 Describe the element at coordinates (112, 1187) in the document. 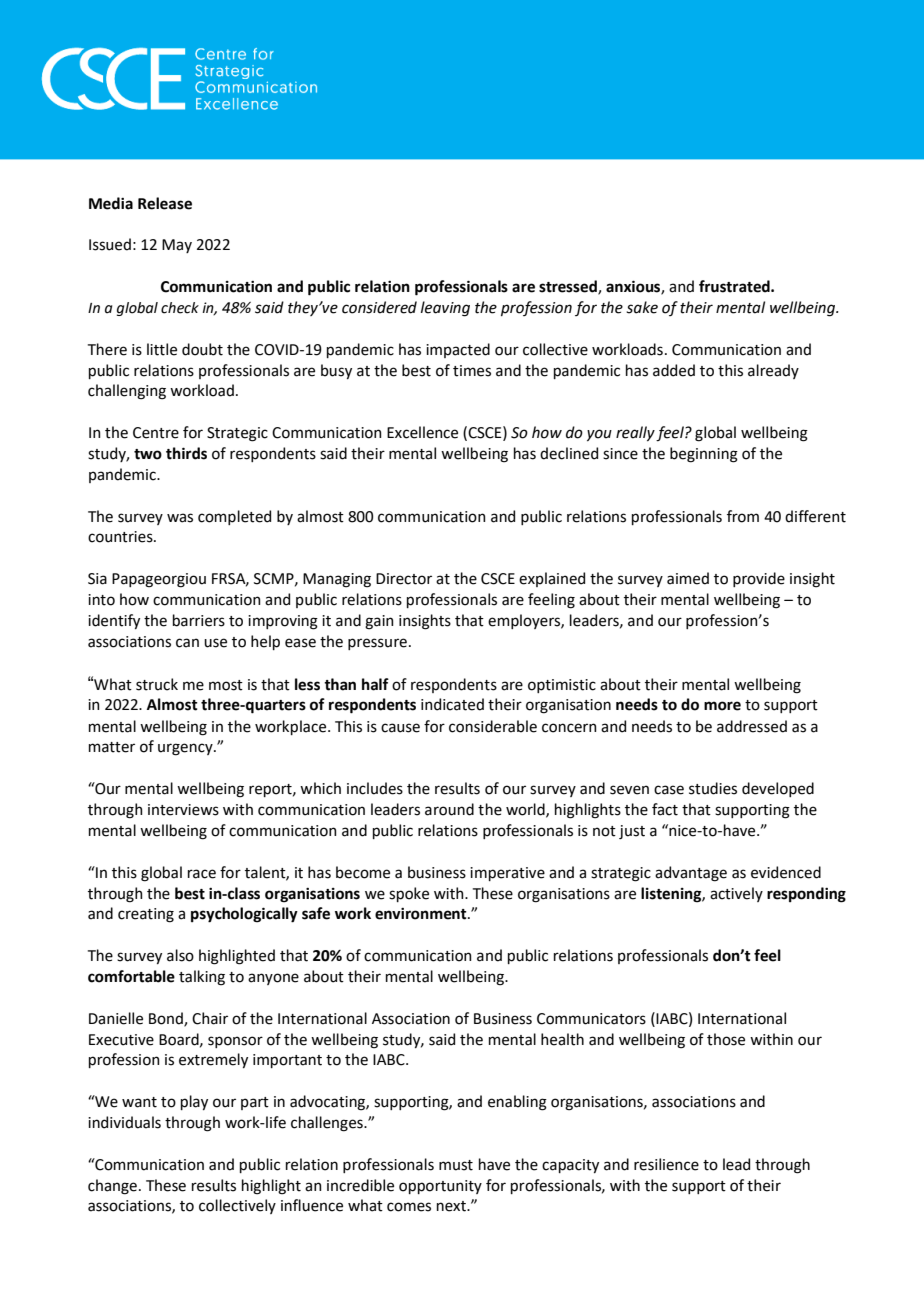

I see `change` at that location.
